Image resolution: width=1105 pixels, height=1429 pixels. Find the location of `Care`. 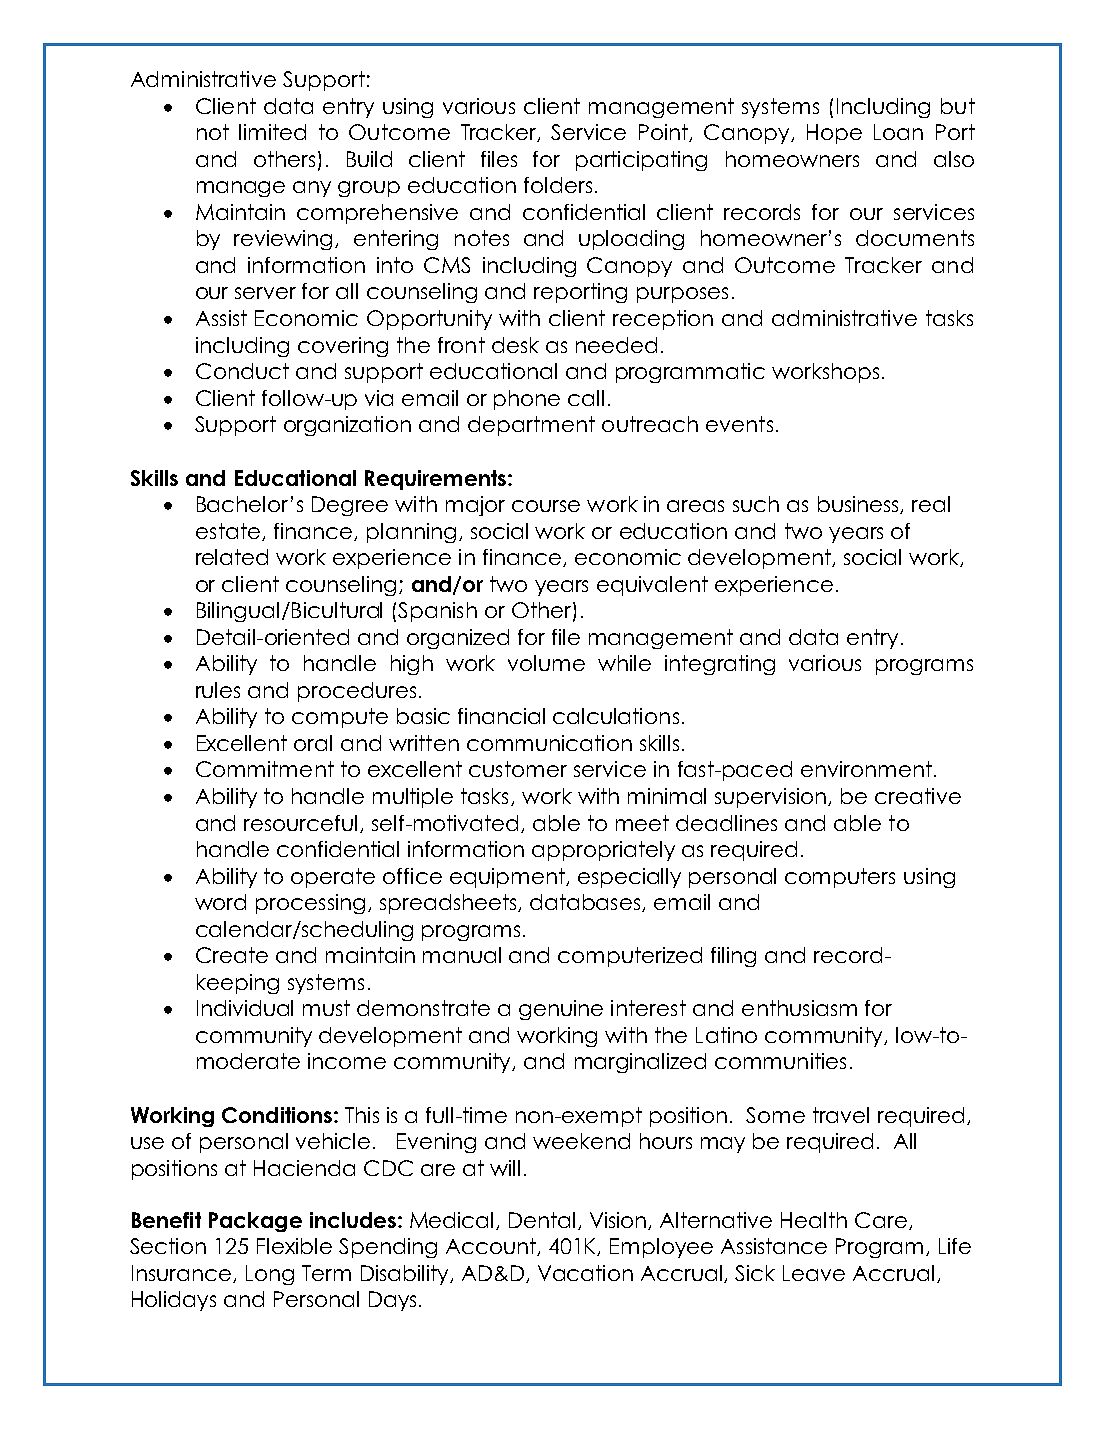

Care is located at coordinates (881, 1220).
